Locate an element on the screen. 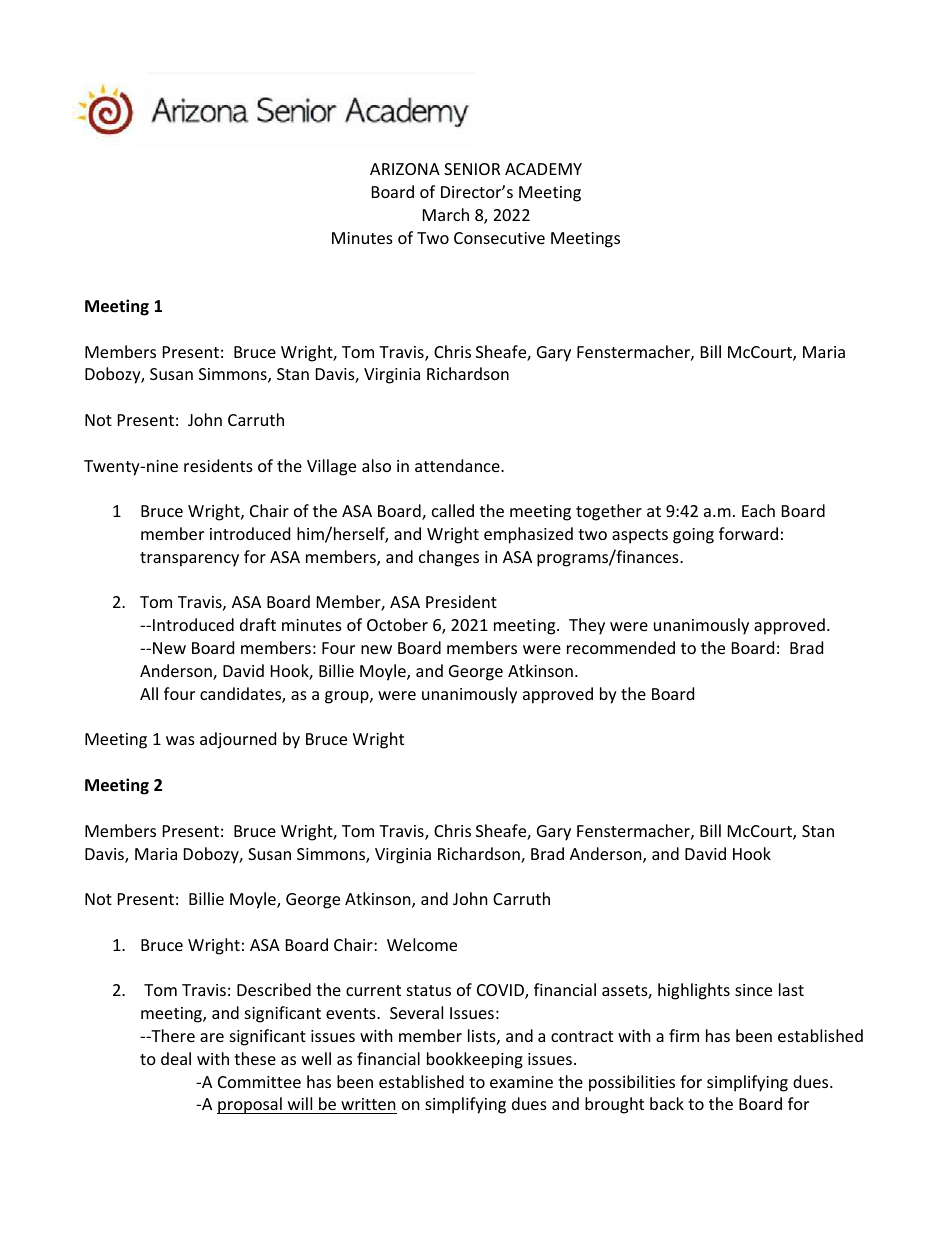 This screenshot has height=1233, width=952. back is located at coordinates (667, 1103).
